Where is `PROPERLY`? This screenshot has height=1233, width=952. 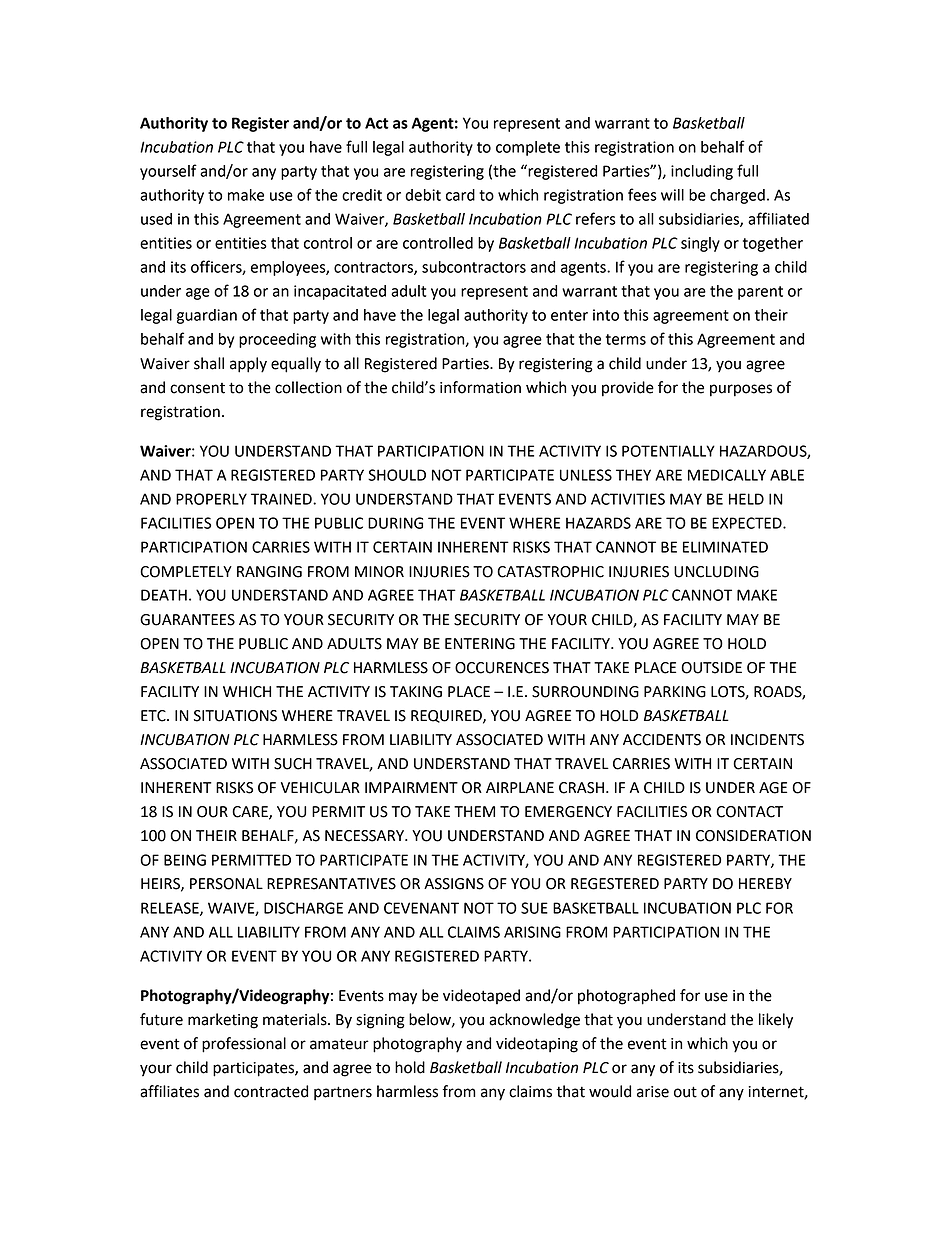 PROPERLY is located at coordinates (211, 499).
